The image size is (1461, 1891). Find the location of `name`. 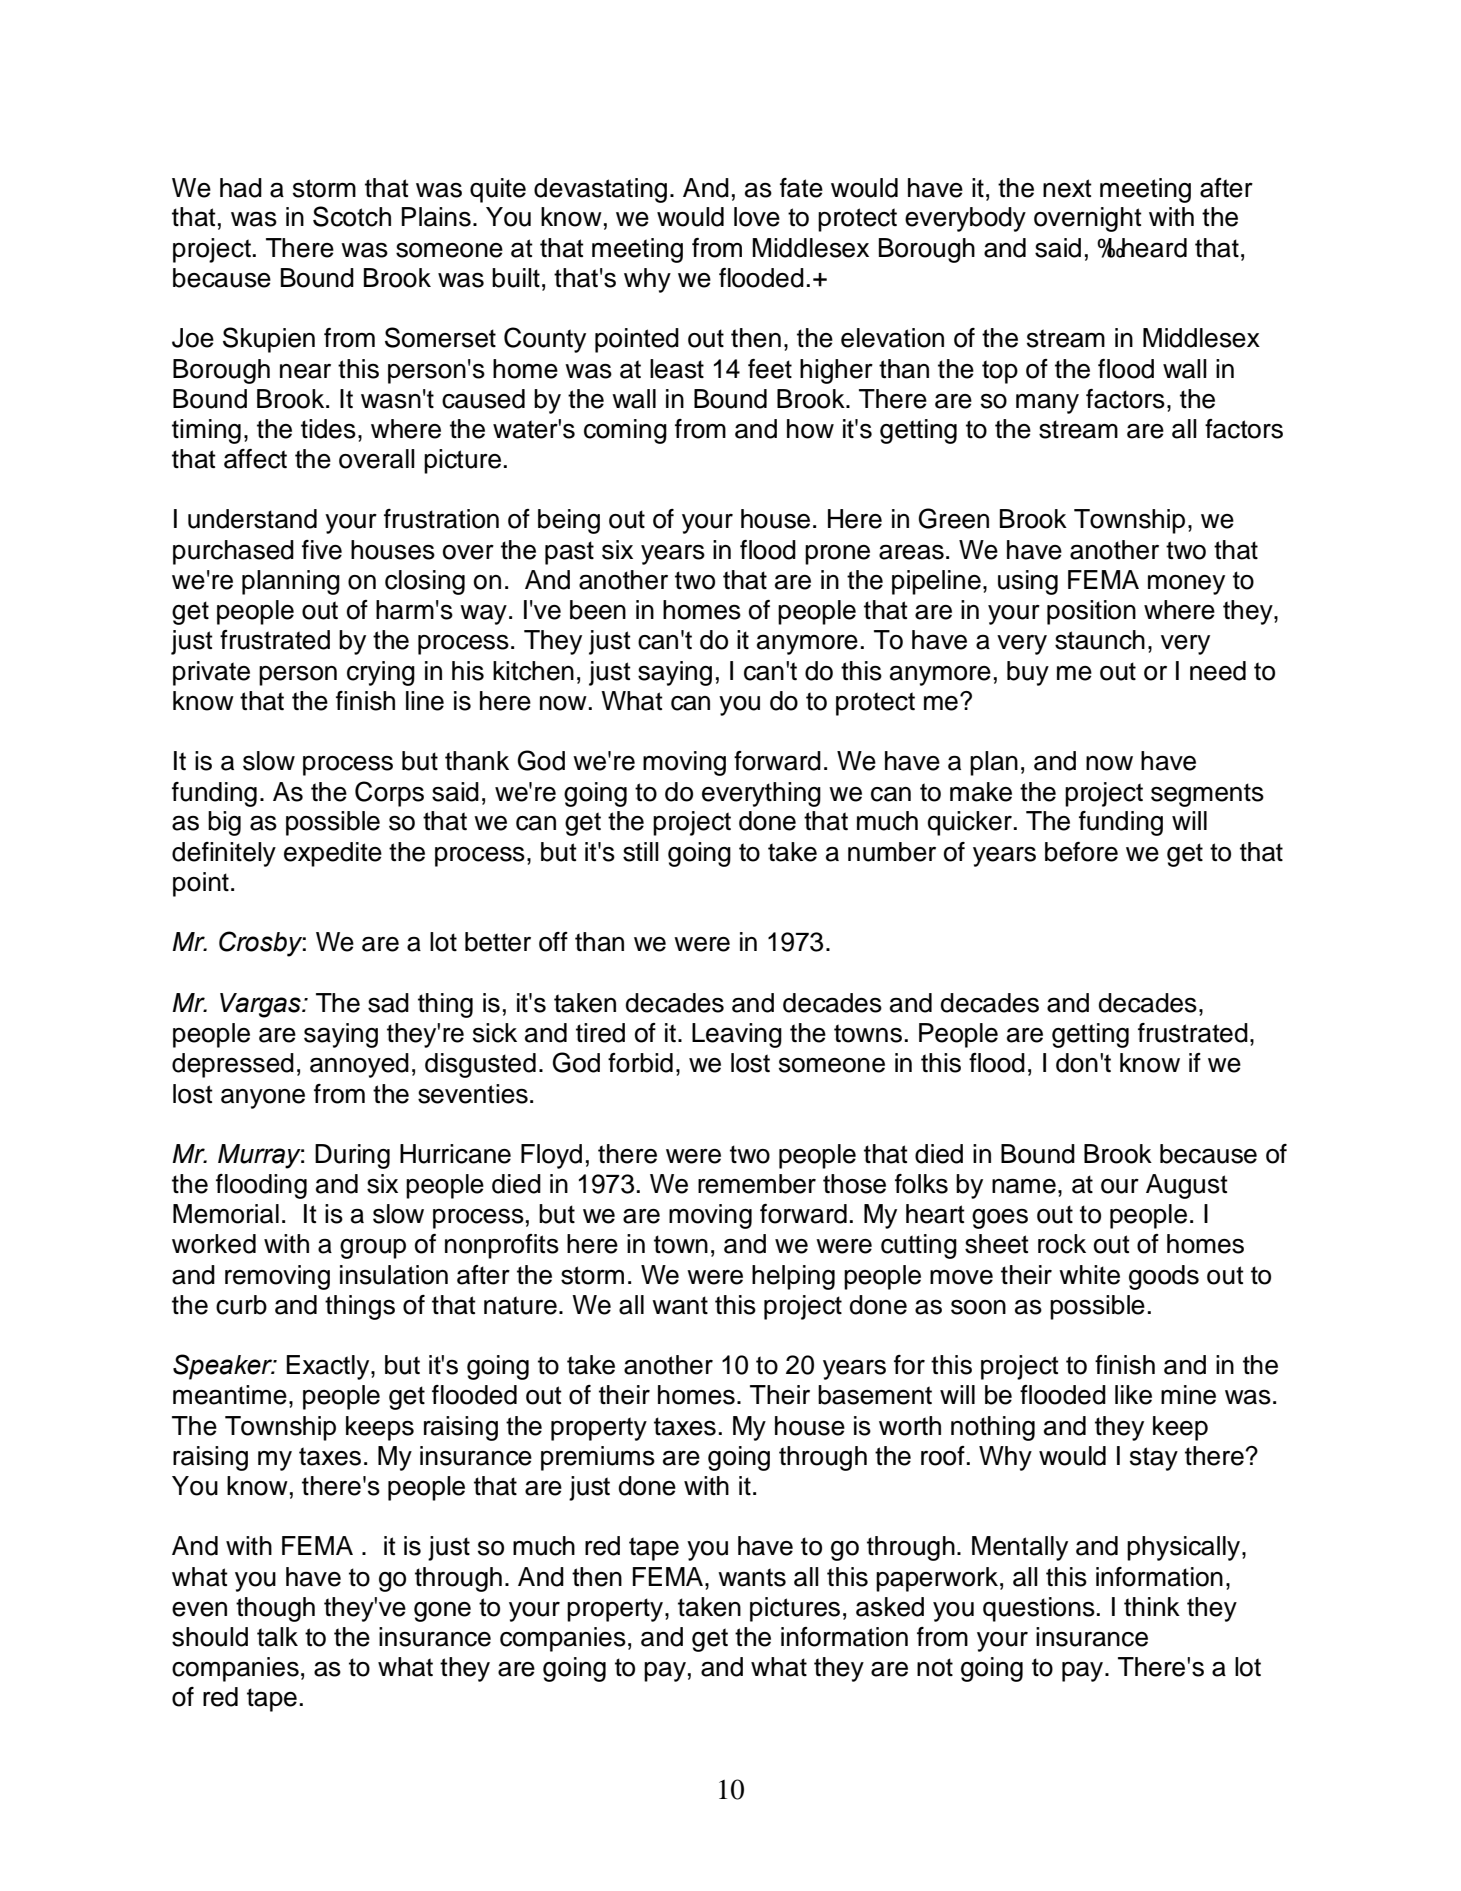

name is located at coordinates (1024, 1186).
